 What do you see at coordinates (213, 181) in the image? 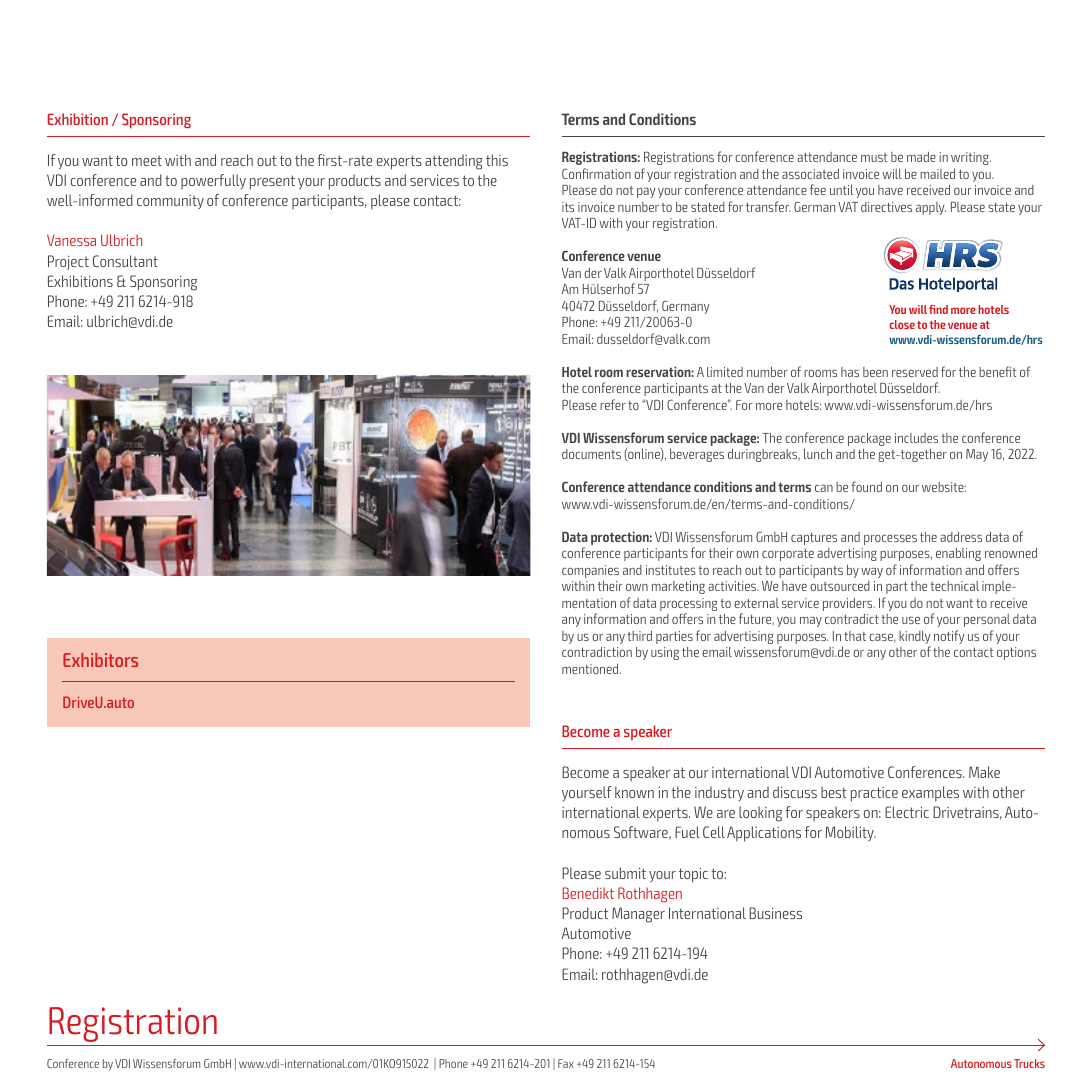
I see `powerfully` at bounding box center [213, 181].
